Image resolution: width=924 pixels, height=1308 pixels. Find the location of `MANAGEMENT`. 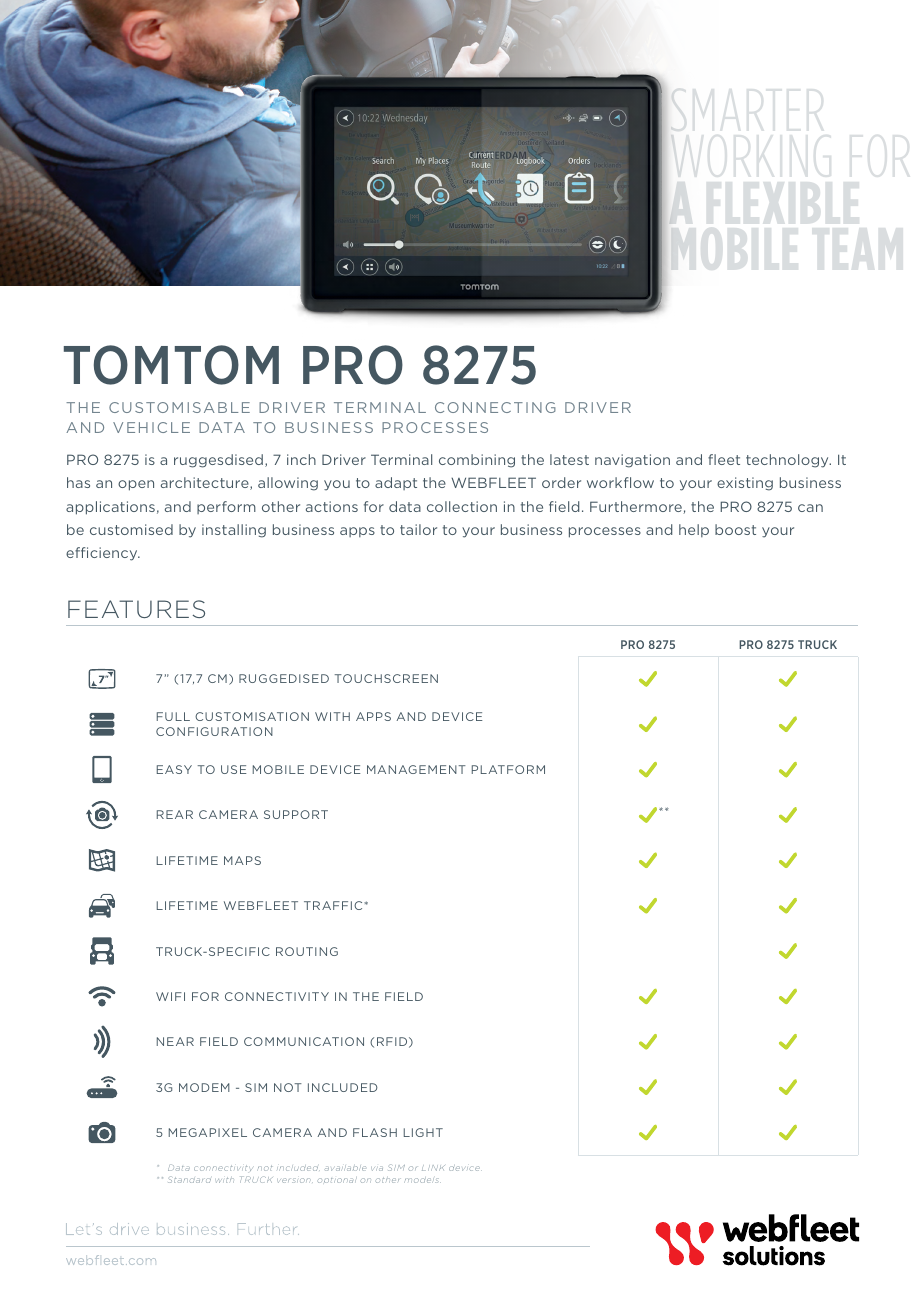

MANAGEMENT is located at coordinates (416, 769).
